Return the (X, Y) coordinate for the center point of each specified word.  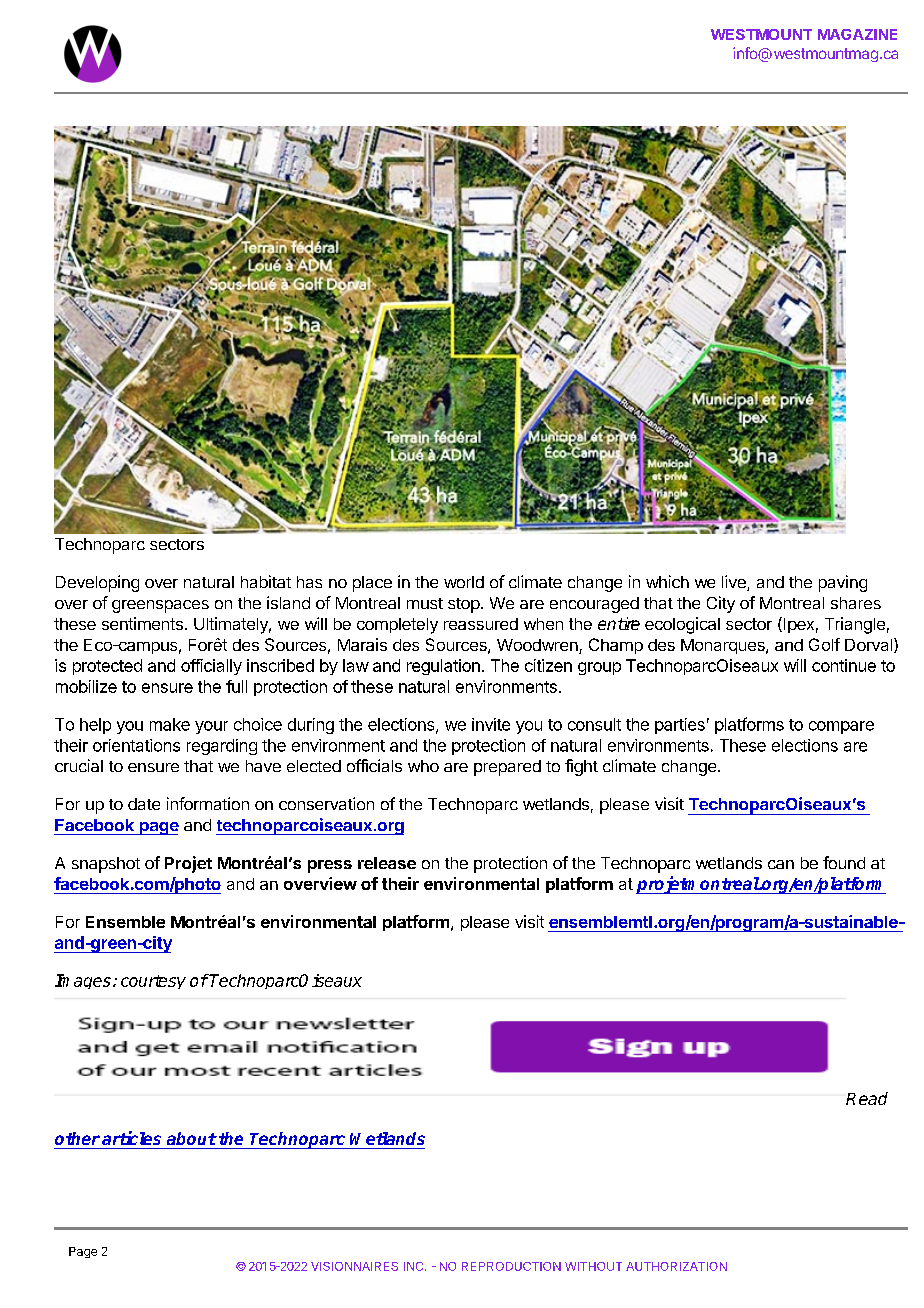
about (192, 1138)
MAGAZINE (857, 34)
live (735, 583)
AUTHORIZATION (676, 1266)
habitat (266, 581)
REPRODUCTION (511, 1266)
